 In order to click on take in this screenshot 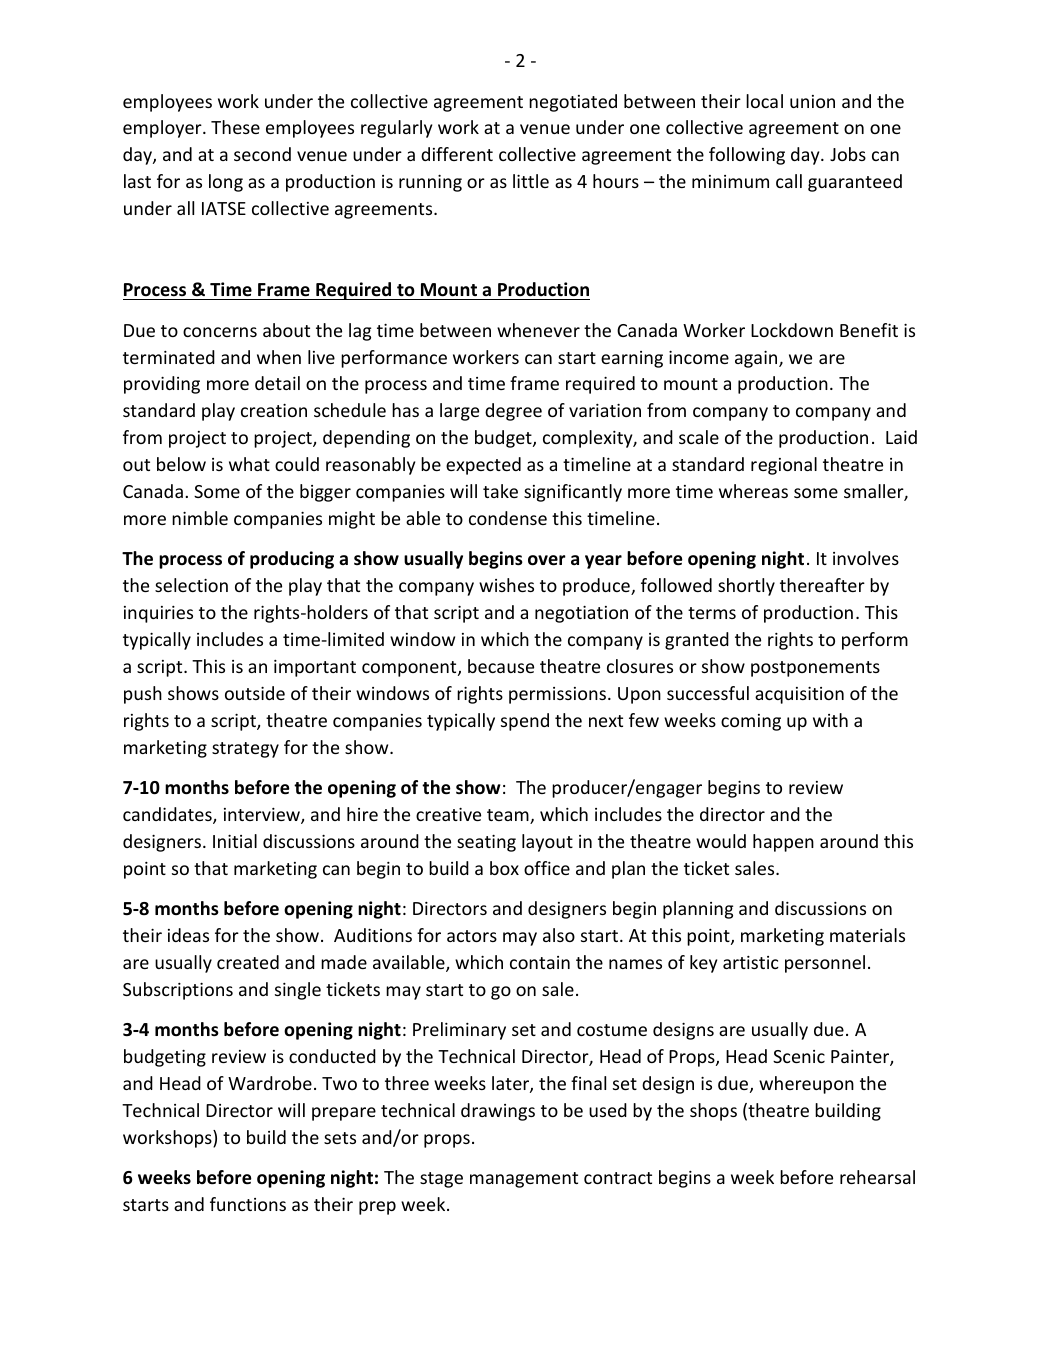, I will do `click(500, 491)`.
